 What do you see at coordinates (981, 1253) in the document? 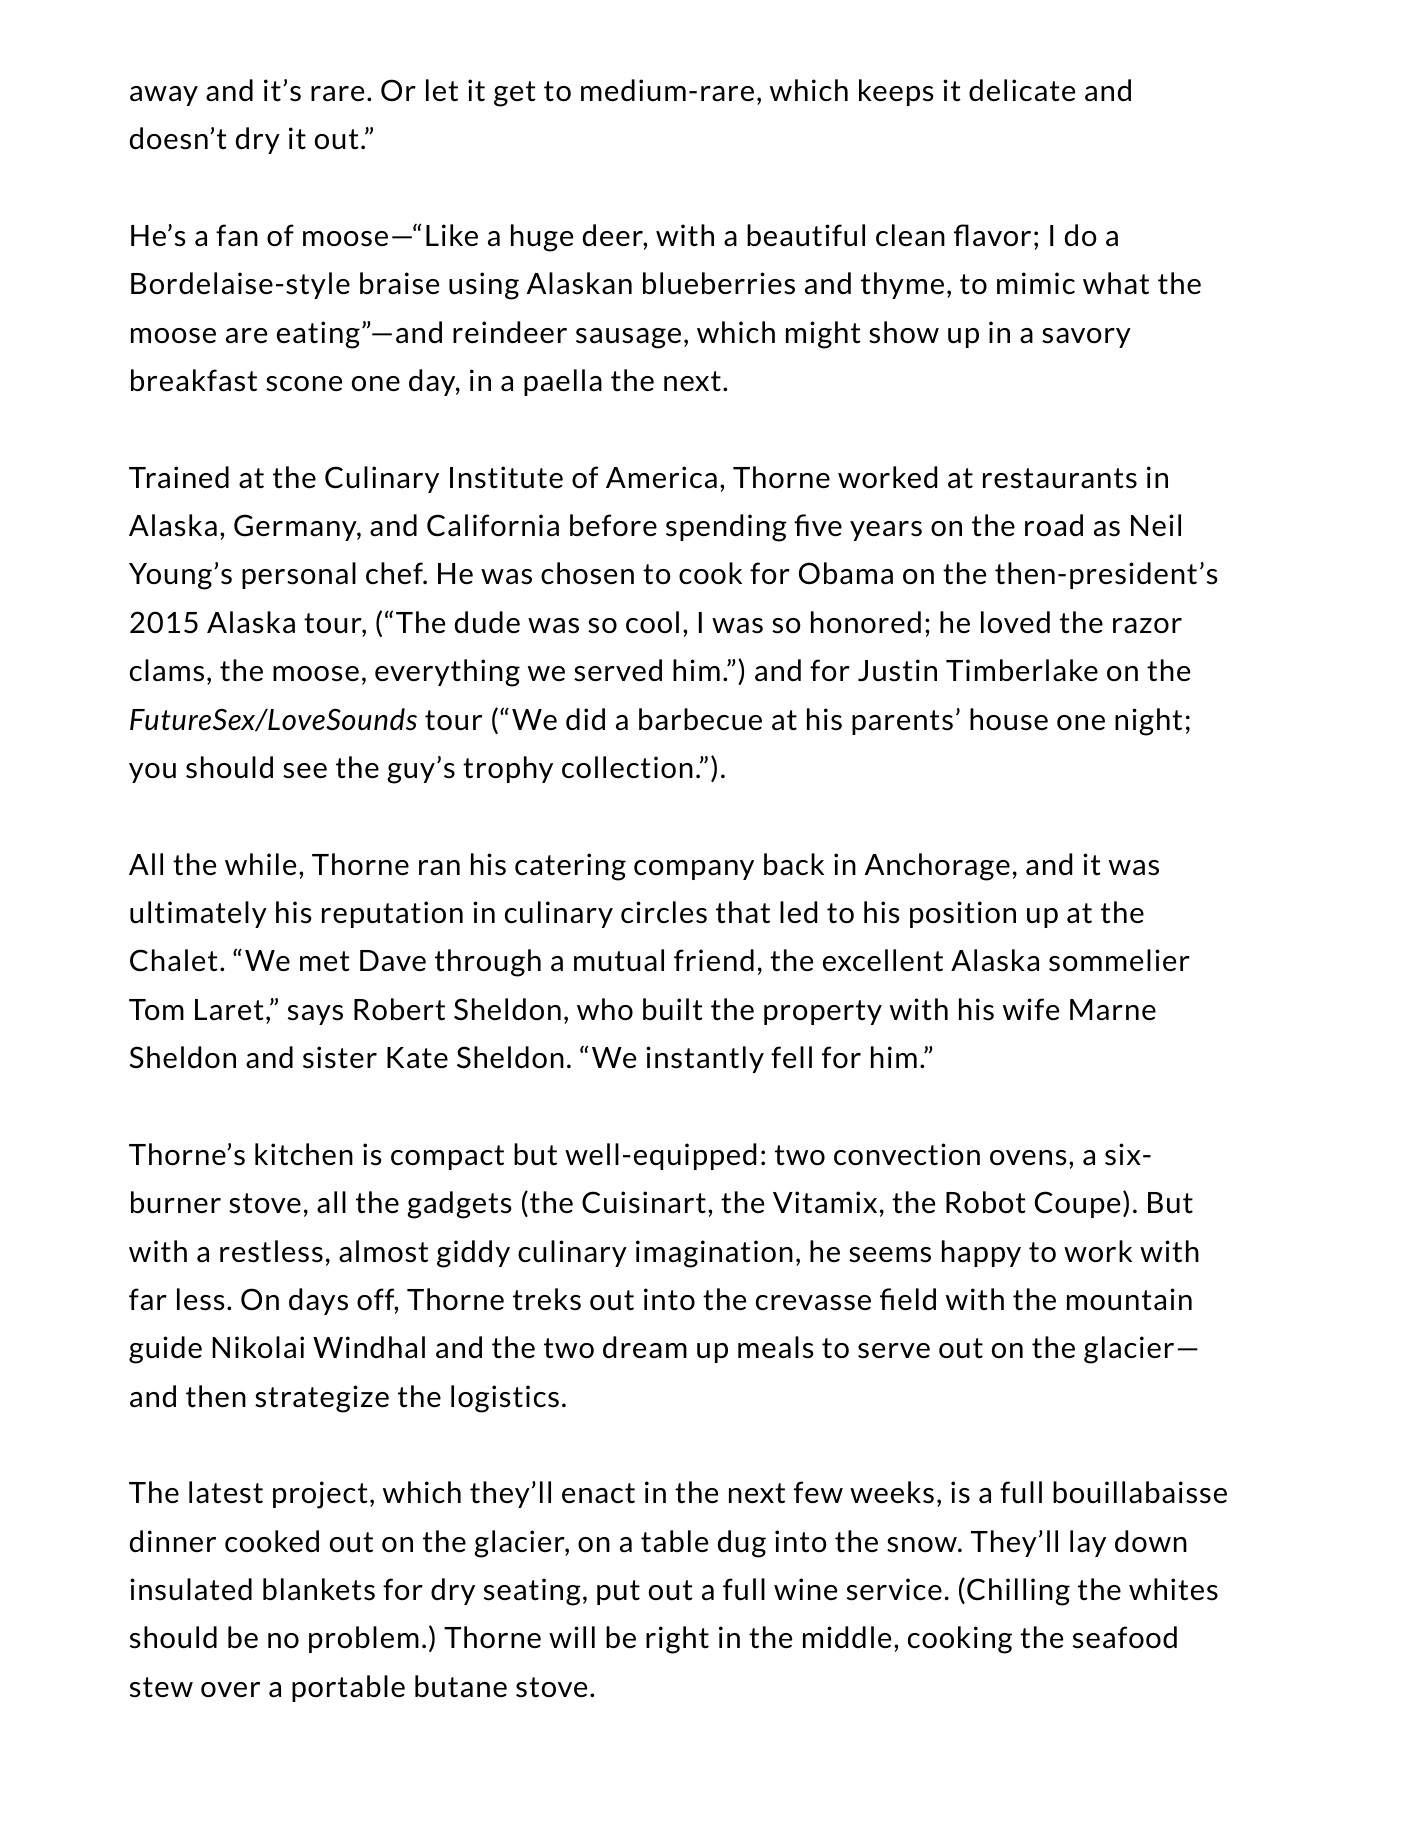
I see `happy` at bounding box center [981, 1253].
